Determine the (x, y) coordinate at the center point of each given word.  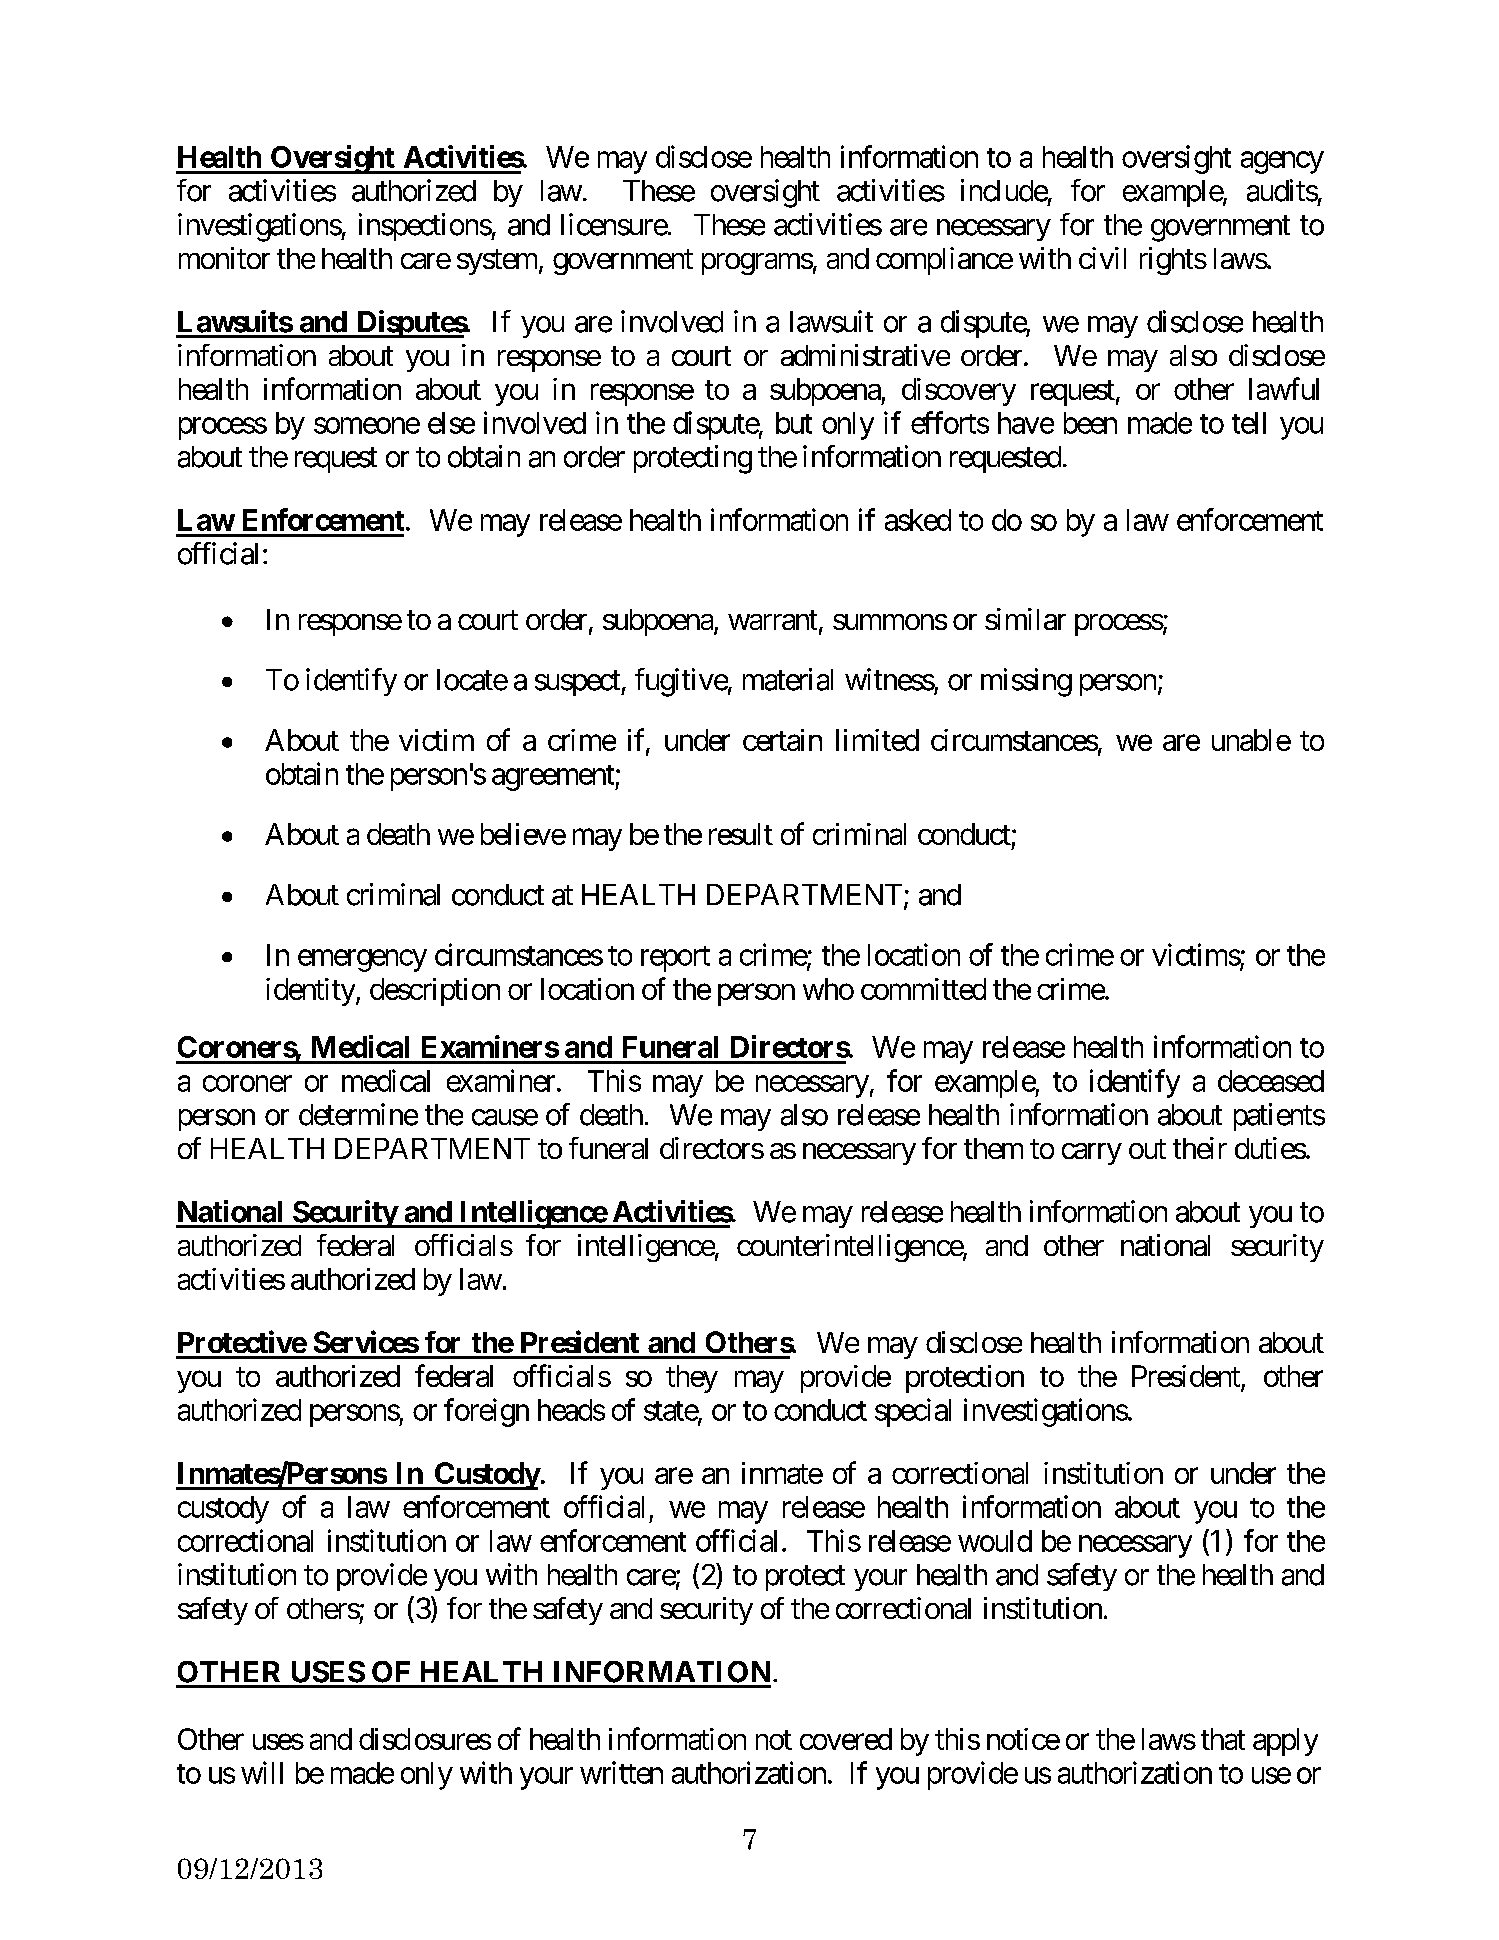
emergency (362, 961)
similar (1025, 619)
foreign (486, 1412)
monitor (224, 258)
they (692, 1379)
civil (1102, 258)
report (675, 959)
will (262, 1772)
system (497, 262)
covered (846, 1739)
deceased (1271, 1081)
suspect (578, 683)
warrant (772, 620)
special (913, 1412)
